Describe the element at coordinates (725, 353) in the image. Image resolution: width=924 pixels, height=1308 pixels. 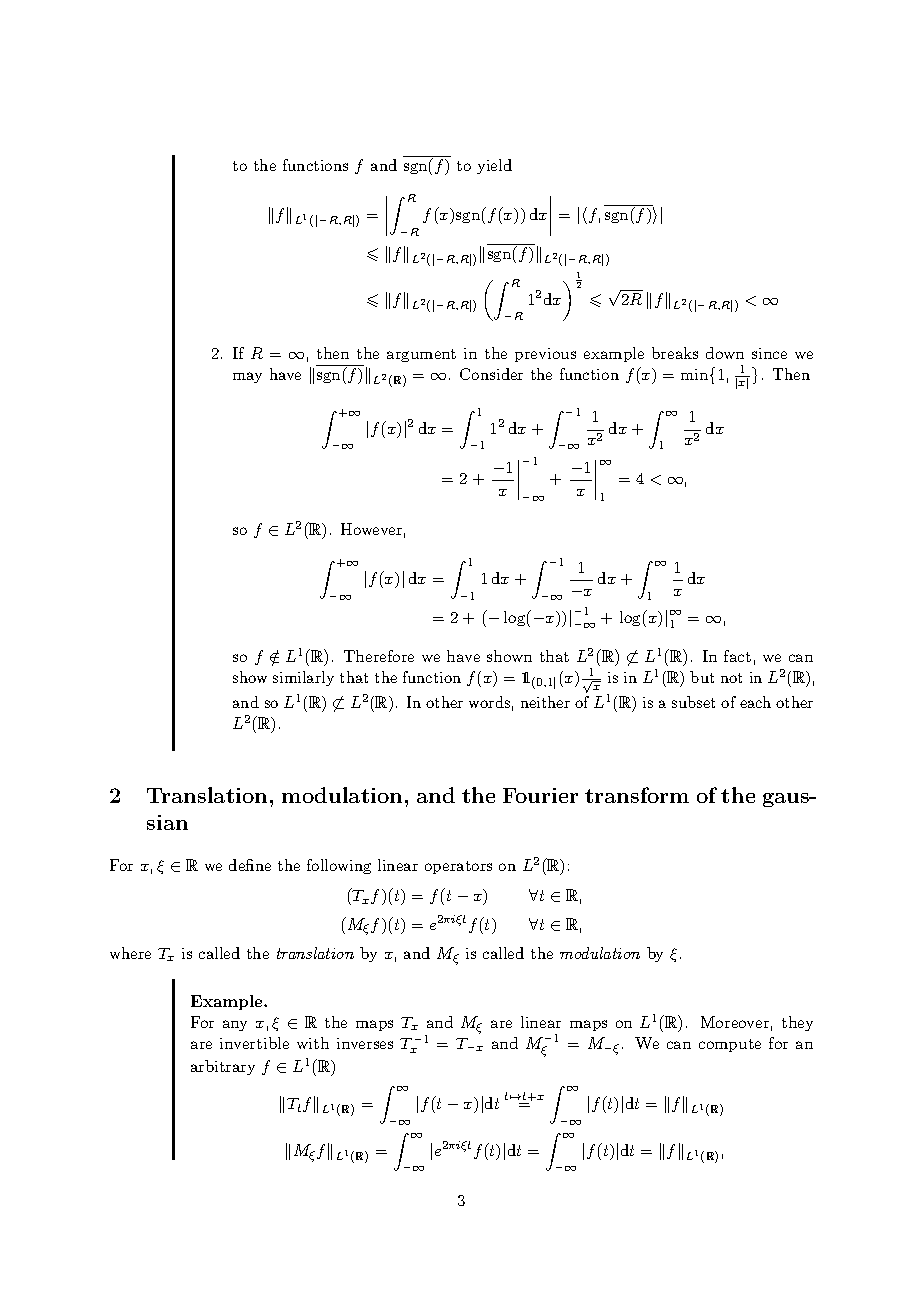
I see `down` at that location.
